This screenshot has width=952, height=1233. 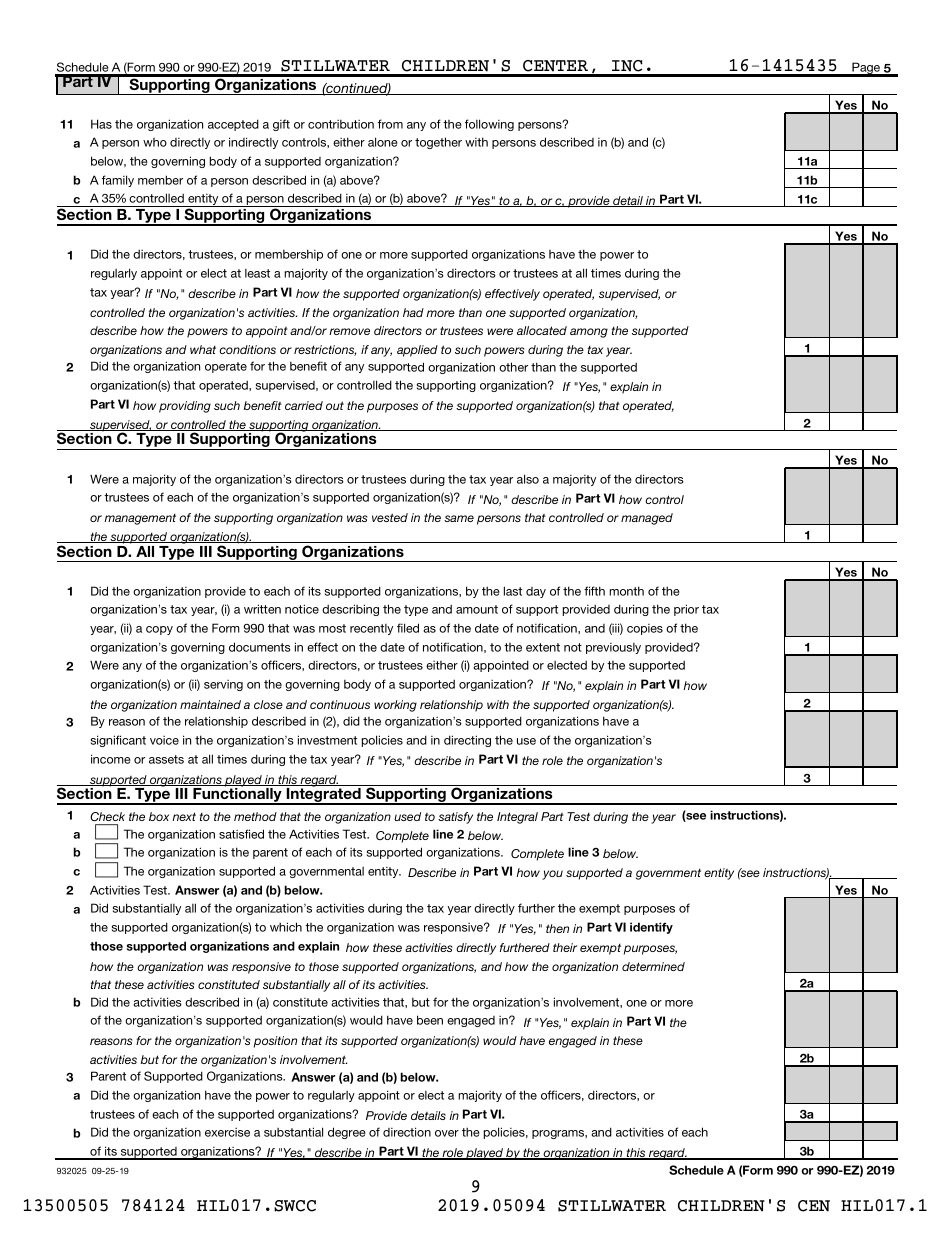 What do you see at coordinates (383, 142) in the screenshot?
I see `alone` at bounding box center [383, 142].
